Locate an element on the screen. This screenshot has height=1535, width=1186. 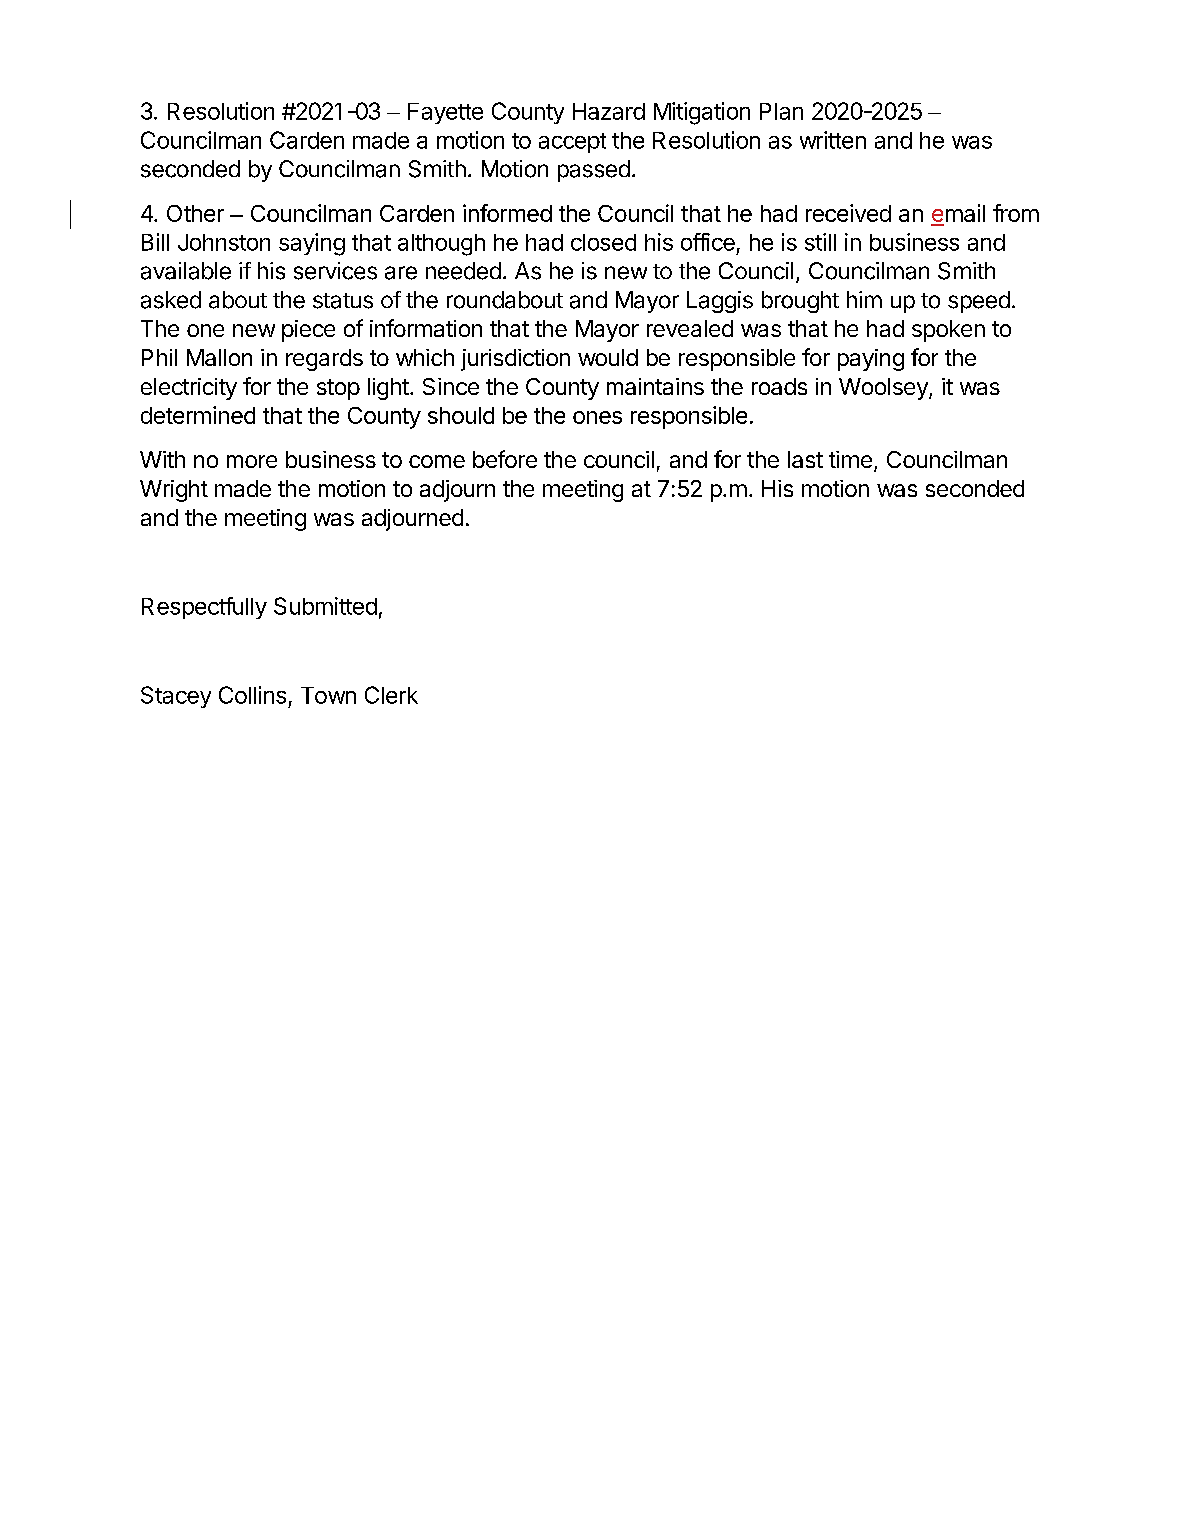
him is located at coordinates (864, 299).
